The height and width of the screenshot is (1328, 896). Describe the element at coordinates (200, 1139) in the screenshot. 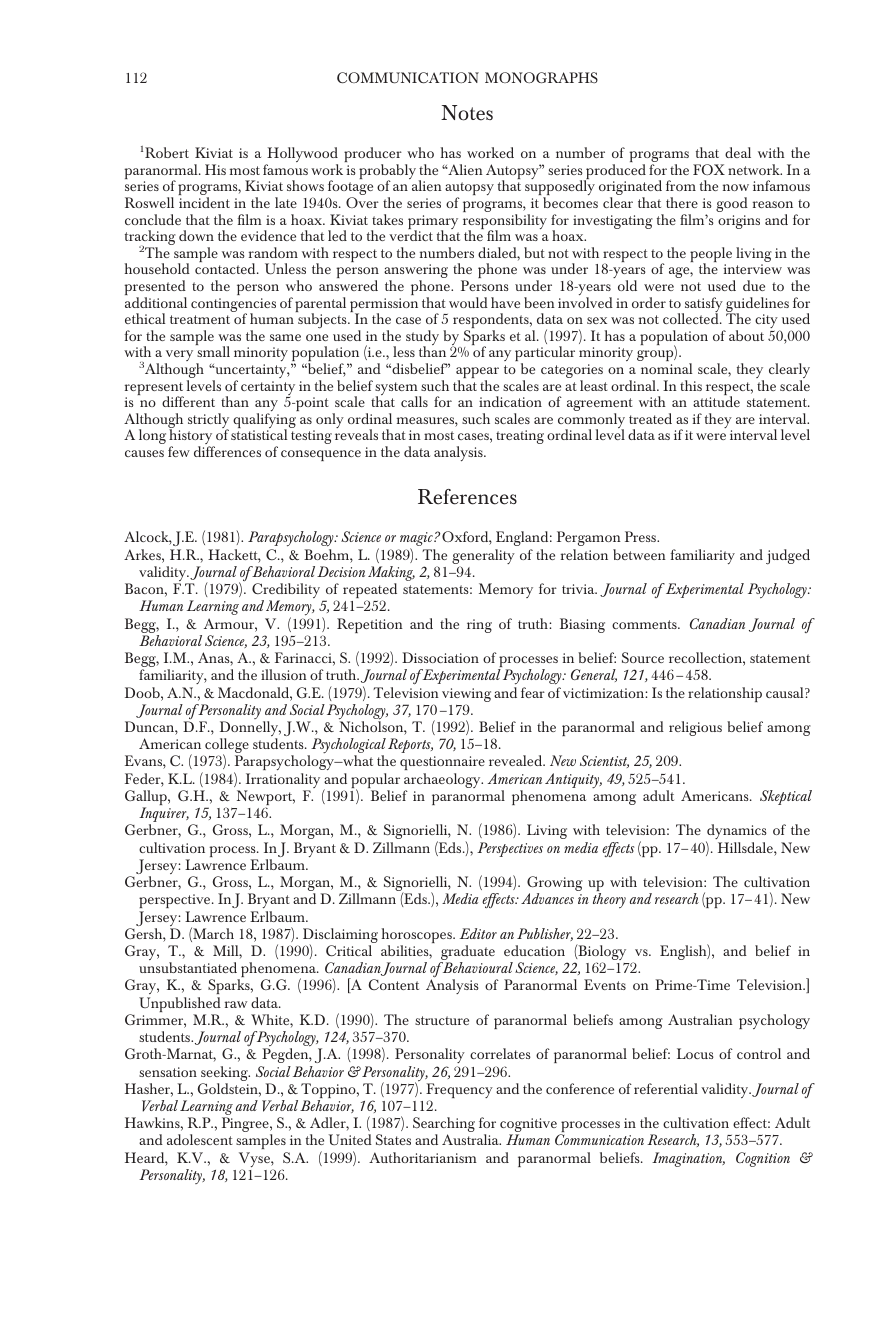

I see `adolescent` at that location.
